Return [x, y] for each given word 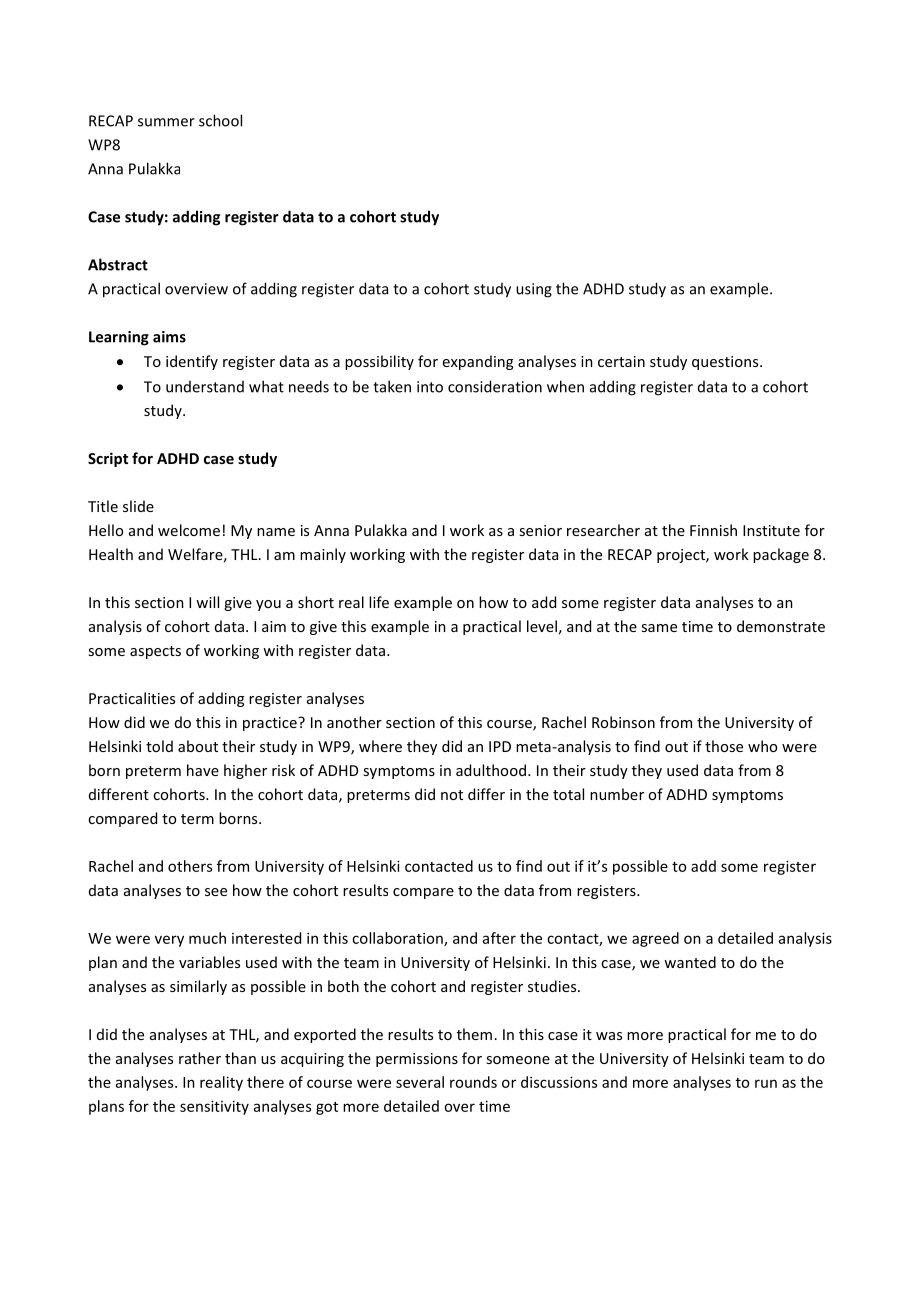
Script [108, 459]
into [430, 387]
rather [200, 1058]
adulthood [492, 770]
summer [166, 122]
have [203, 770]
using [534, 290]
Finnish [713, 530]
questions [726, 363]
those [724, 746]
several [420, 1082]
